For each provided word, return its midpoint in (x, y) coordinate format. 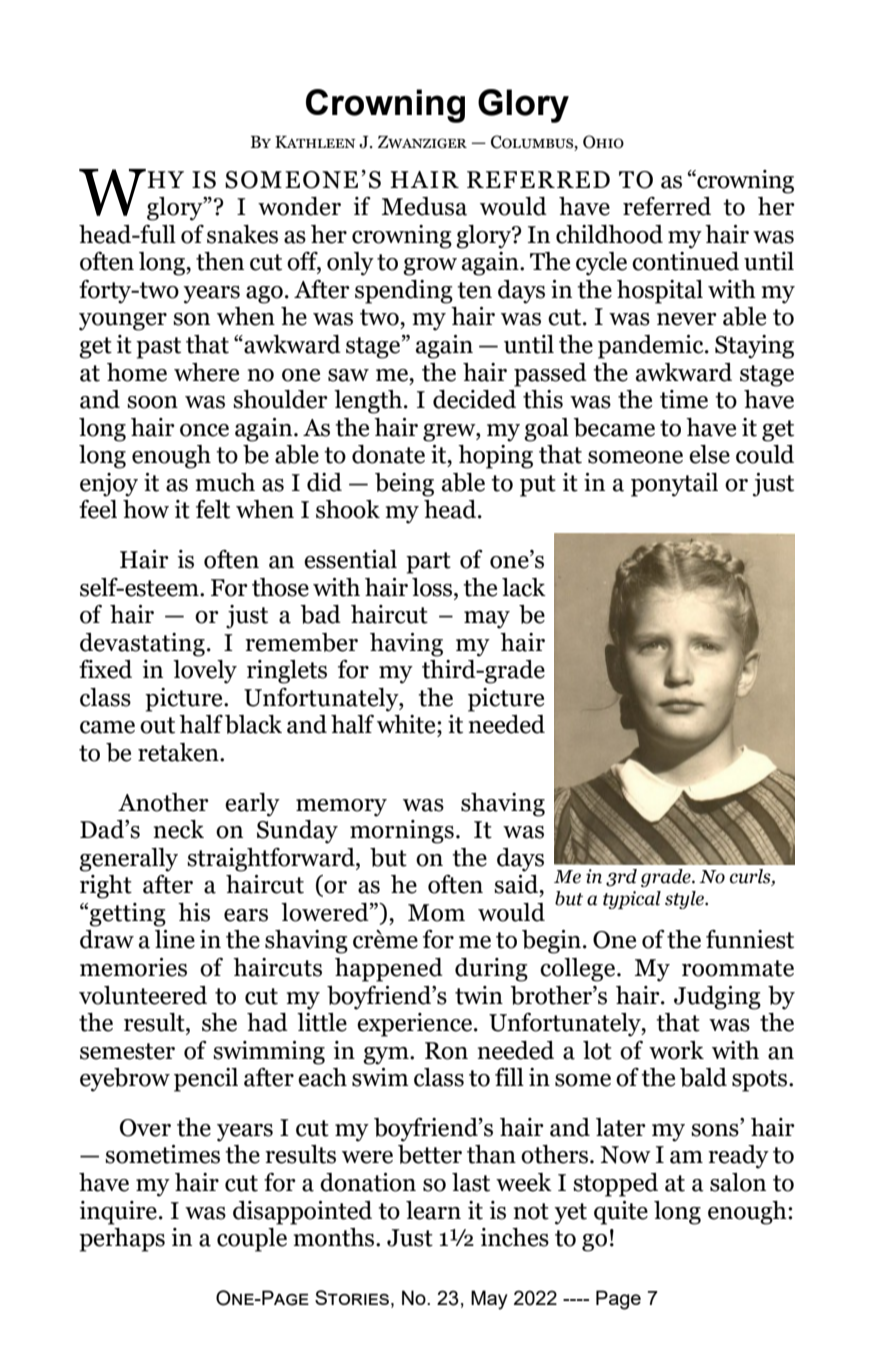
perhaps (122, 1240)
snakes (242, 234)
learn (433, 1210)
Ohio (603, 142)
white (407, 724)
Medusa (424, 206)
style (685, 900)
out (157, 725)
